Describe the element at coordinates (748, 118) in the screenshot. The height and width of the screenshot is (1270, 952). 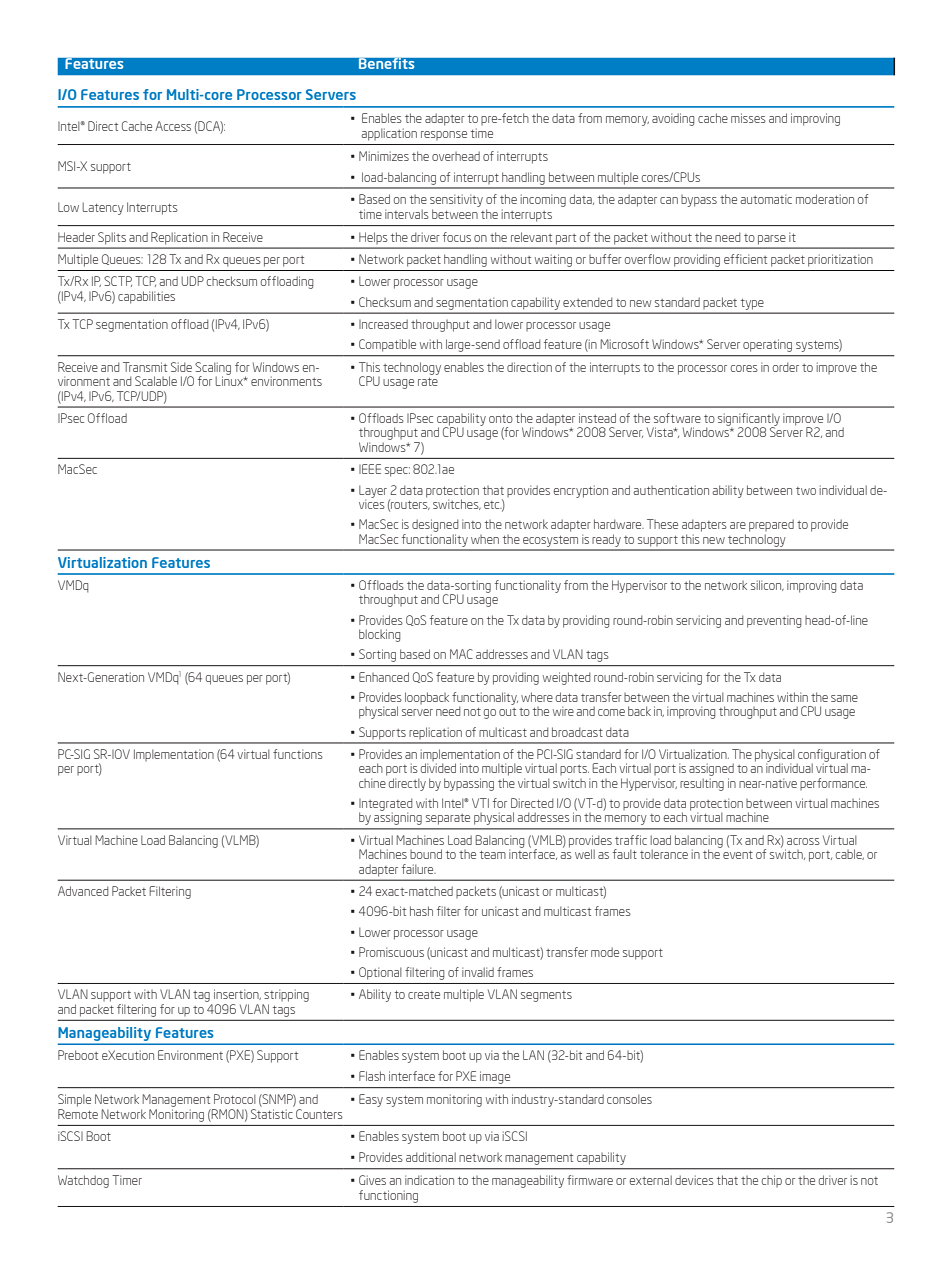
I see `misses` at that location.
